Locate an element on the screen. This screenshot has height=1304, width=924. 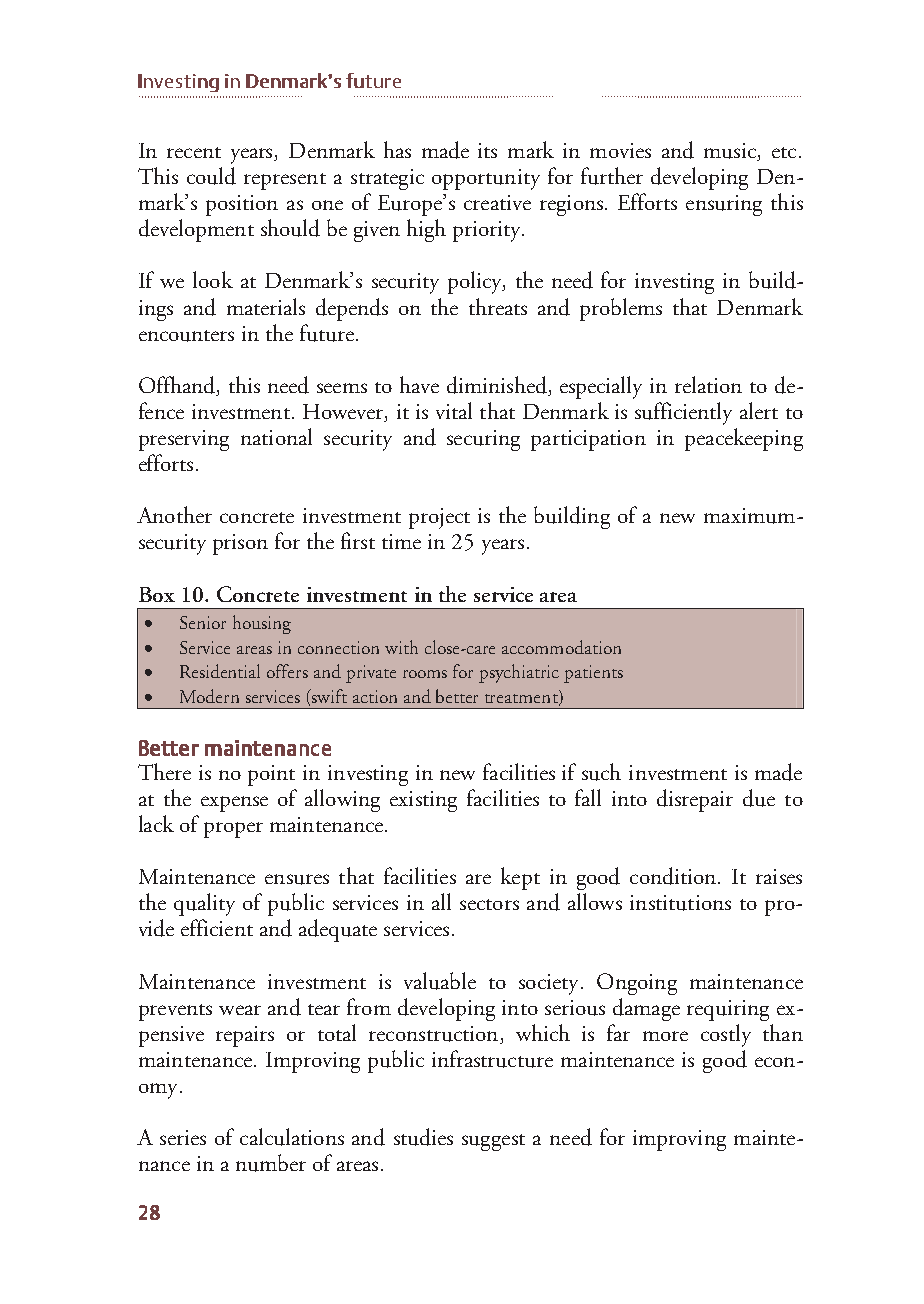
rooms is located at coordinates (425, 674).
